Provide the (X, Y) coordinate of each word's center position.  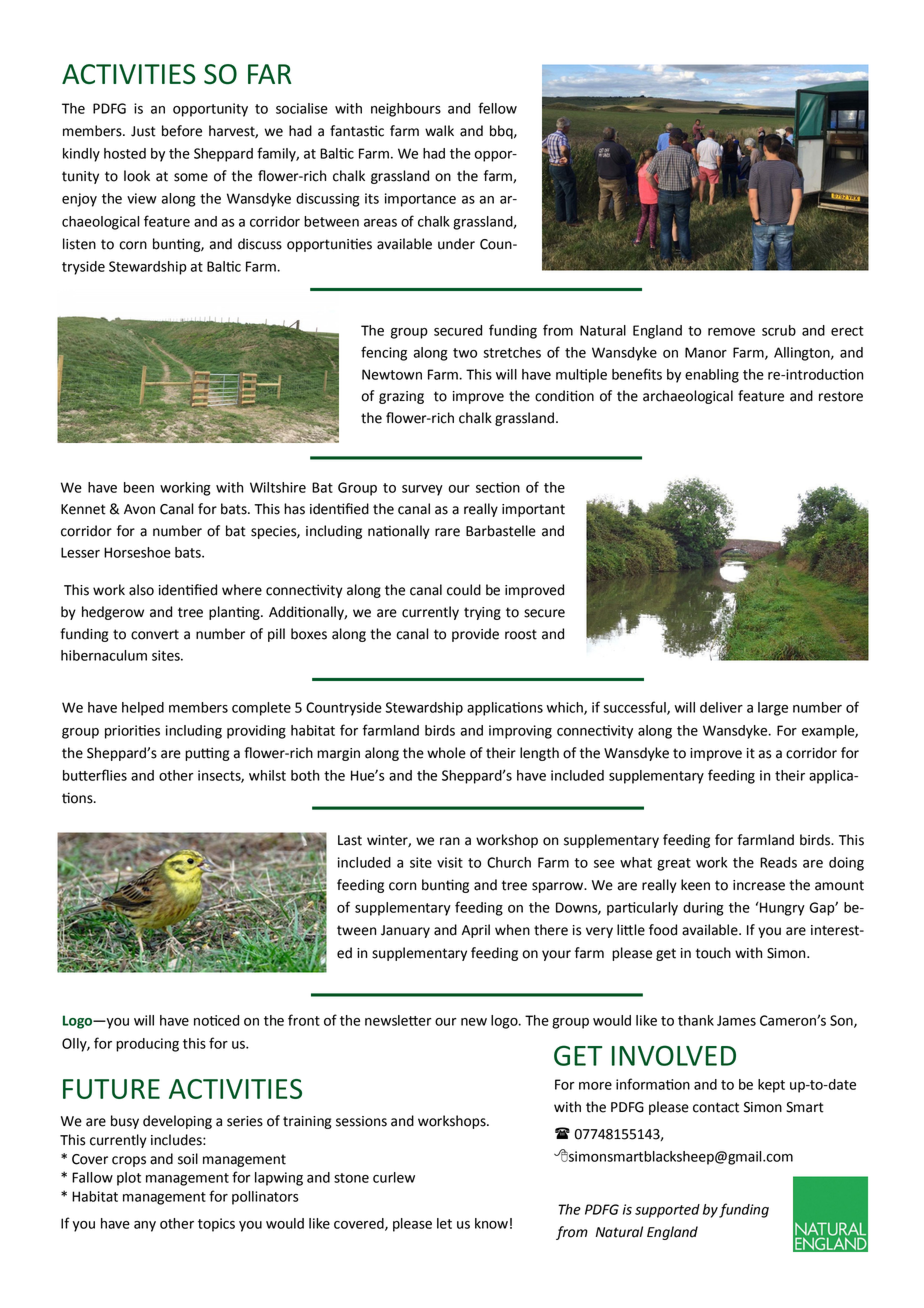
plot (129, 1179)
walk (439, 131)
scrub (779, 330)
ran (450, 841)
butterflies (95, 775)
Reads (778, 862)
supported (667, 1211)
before (182, 131)
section (498, 487)
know (491, 1223)
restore (841, 396)
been (139, 487)
